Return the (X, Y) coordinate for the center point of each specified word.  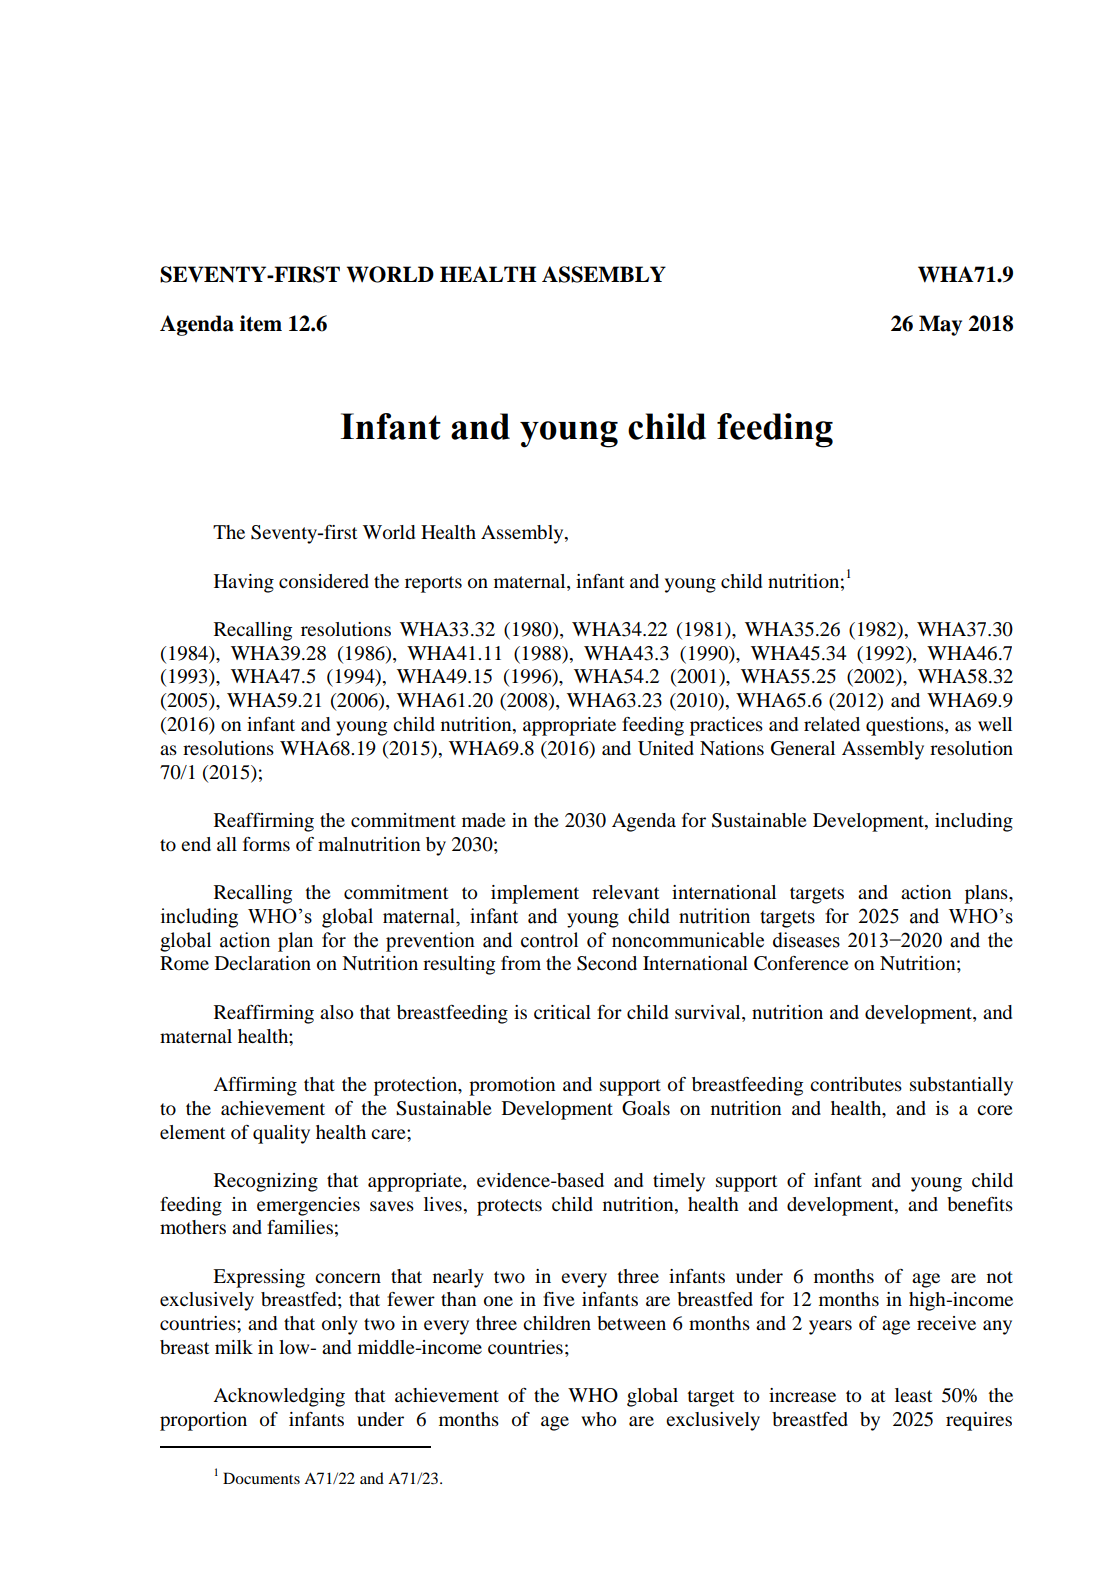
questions (906, 726)
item (261, 323)
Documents (261, 1478)
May (940, 325)
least (913, 1395)
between (631, 1323)
